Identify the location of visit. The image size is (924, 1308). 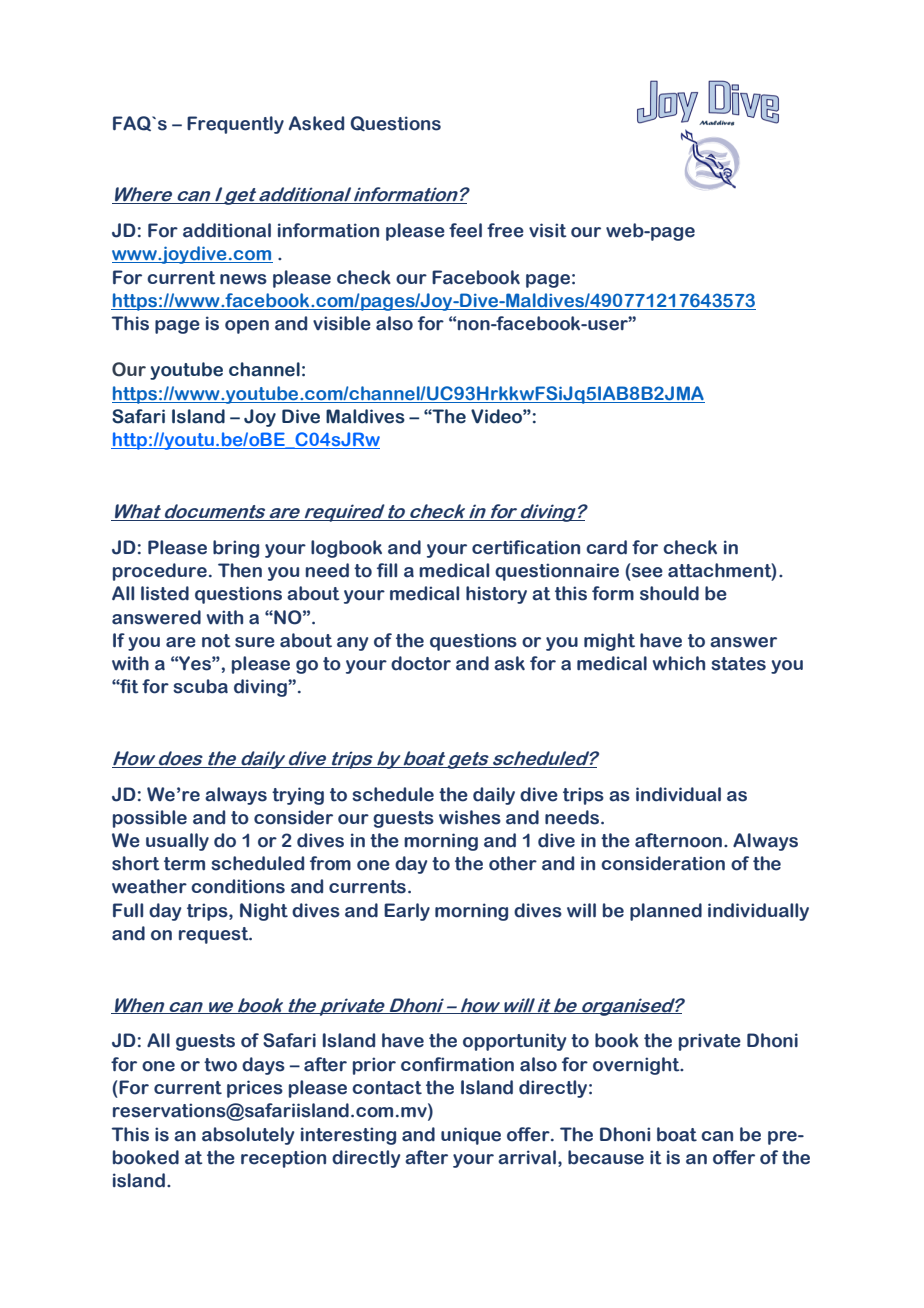
(548, 230).
